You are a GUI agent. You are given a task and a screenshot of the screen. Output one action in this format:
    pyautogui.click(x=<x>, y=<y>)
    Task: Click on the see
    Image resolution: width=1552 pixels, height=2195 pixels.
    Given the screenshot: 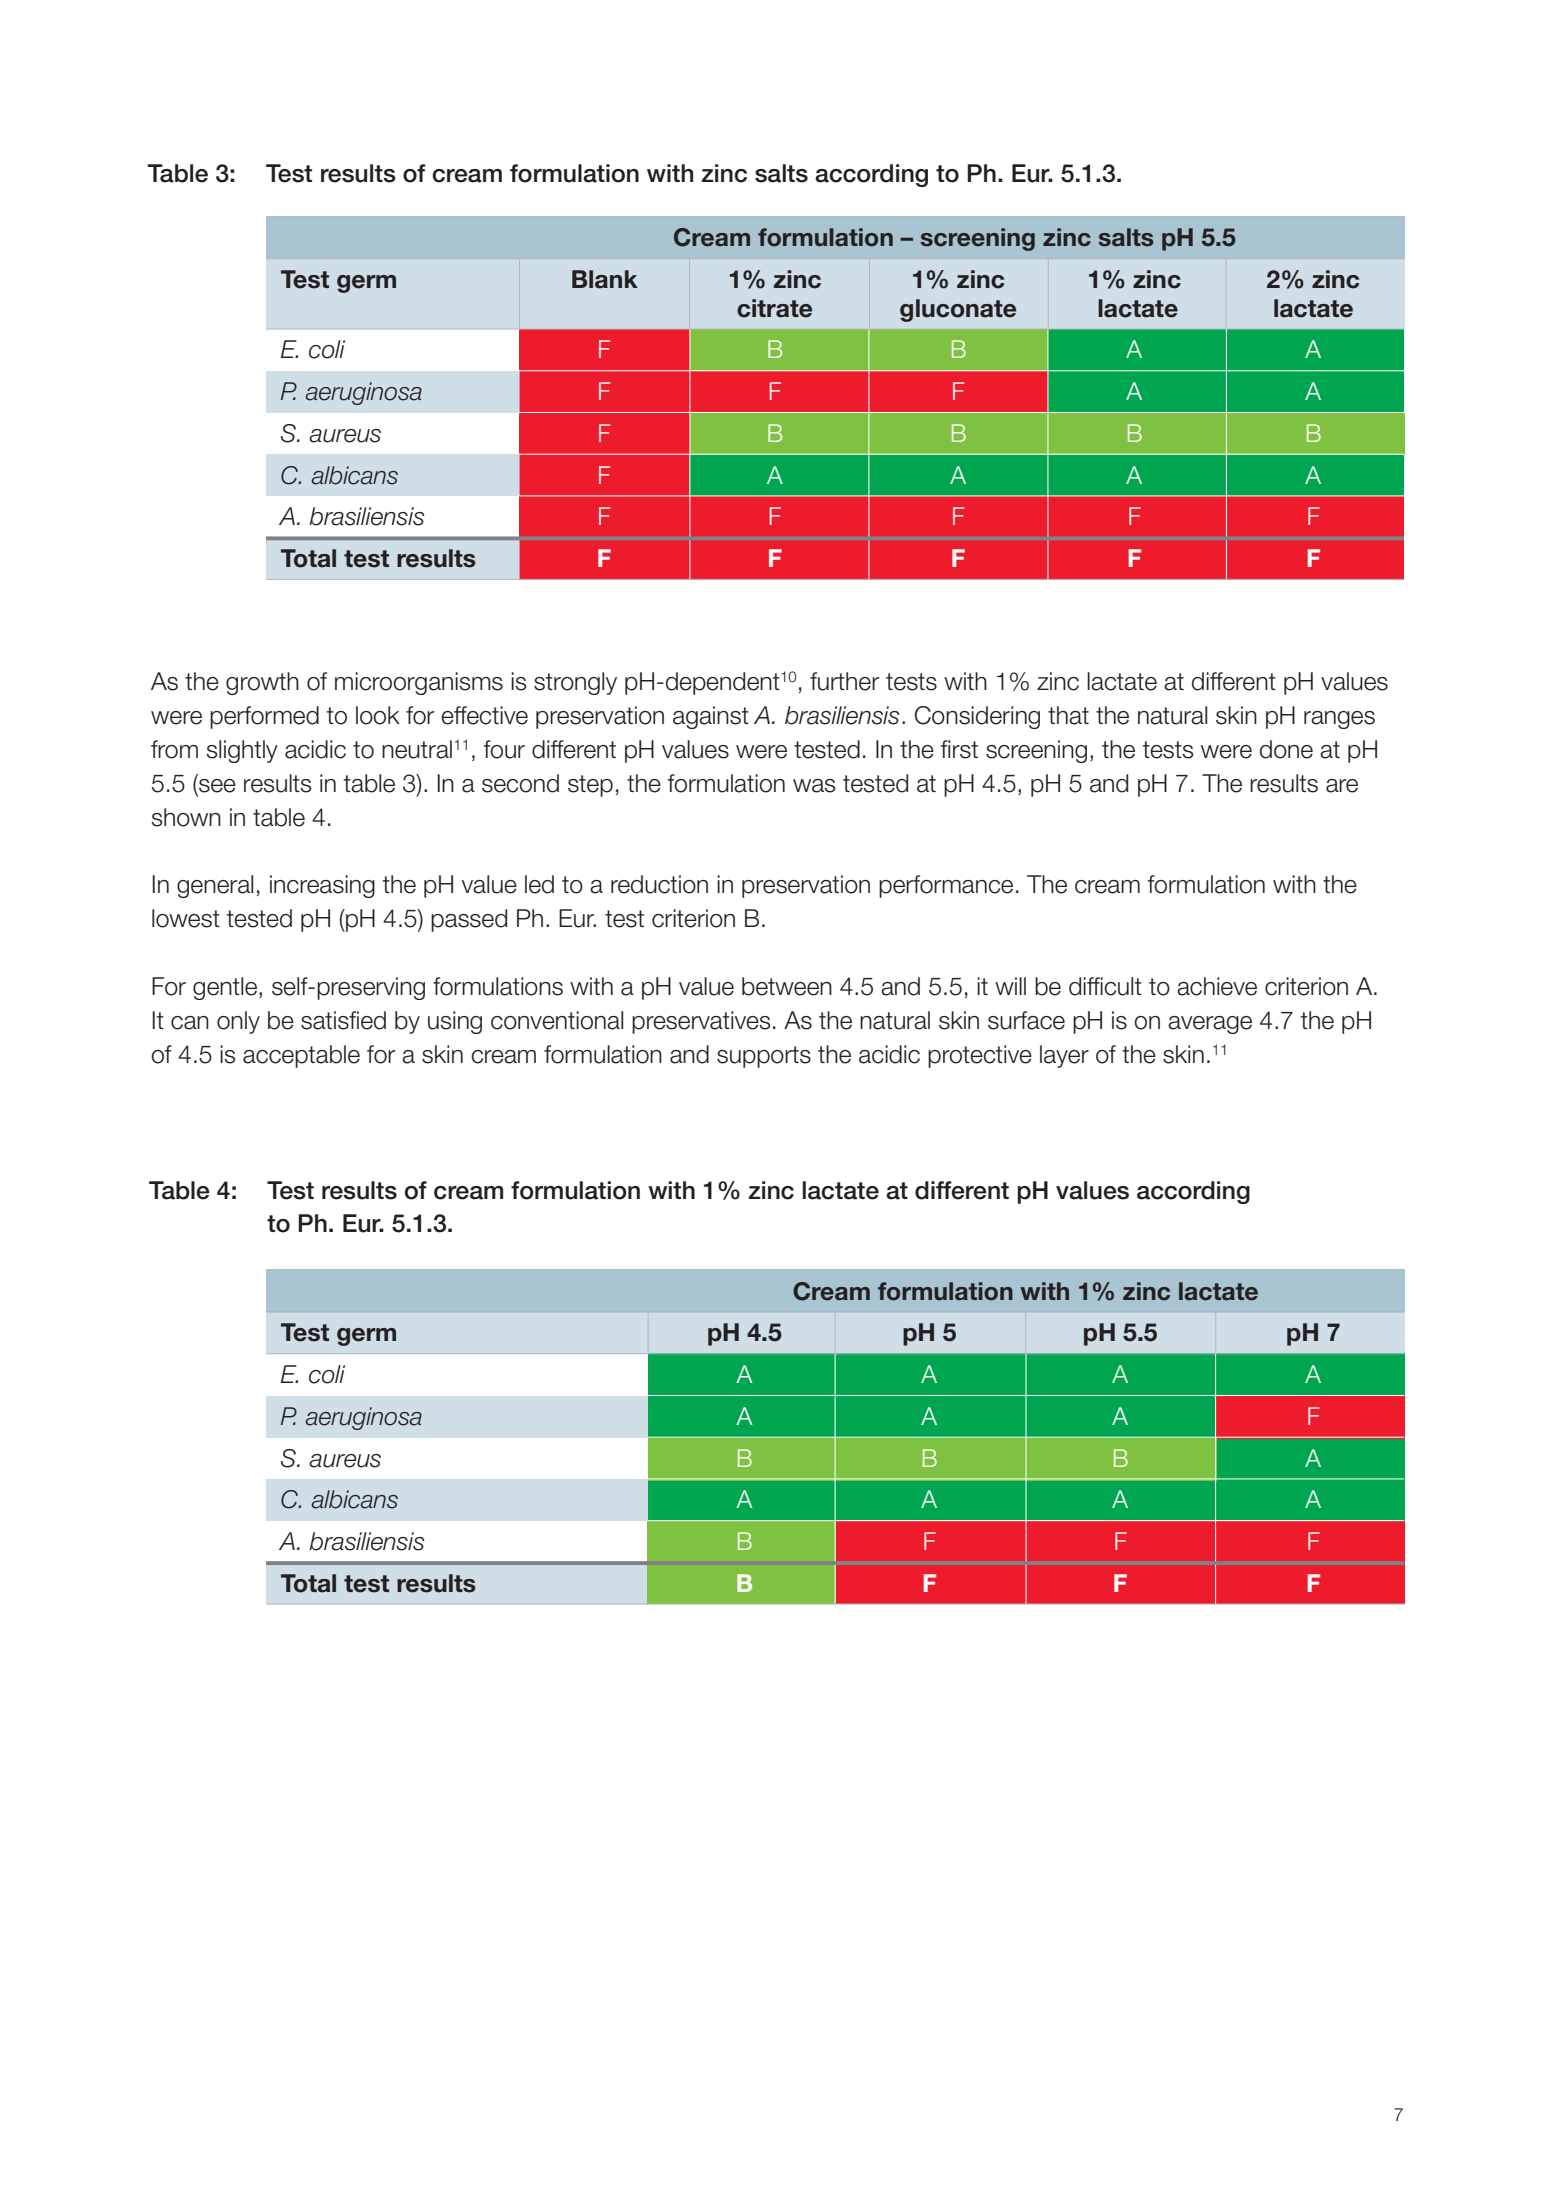 What is the action you would take?
    pyautogui.click(x=216, y=787)
